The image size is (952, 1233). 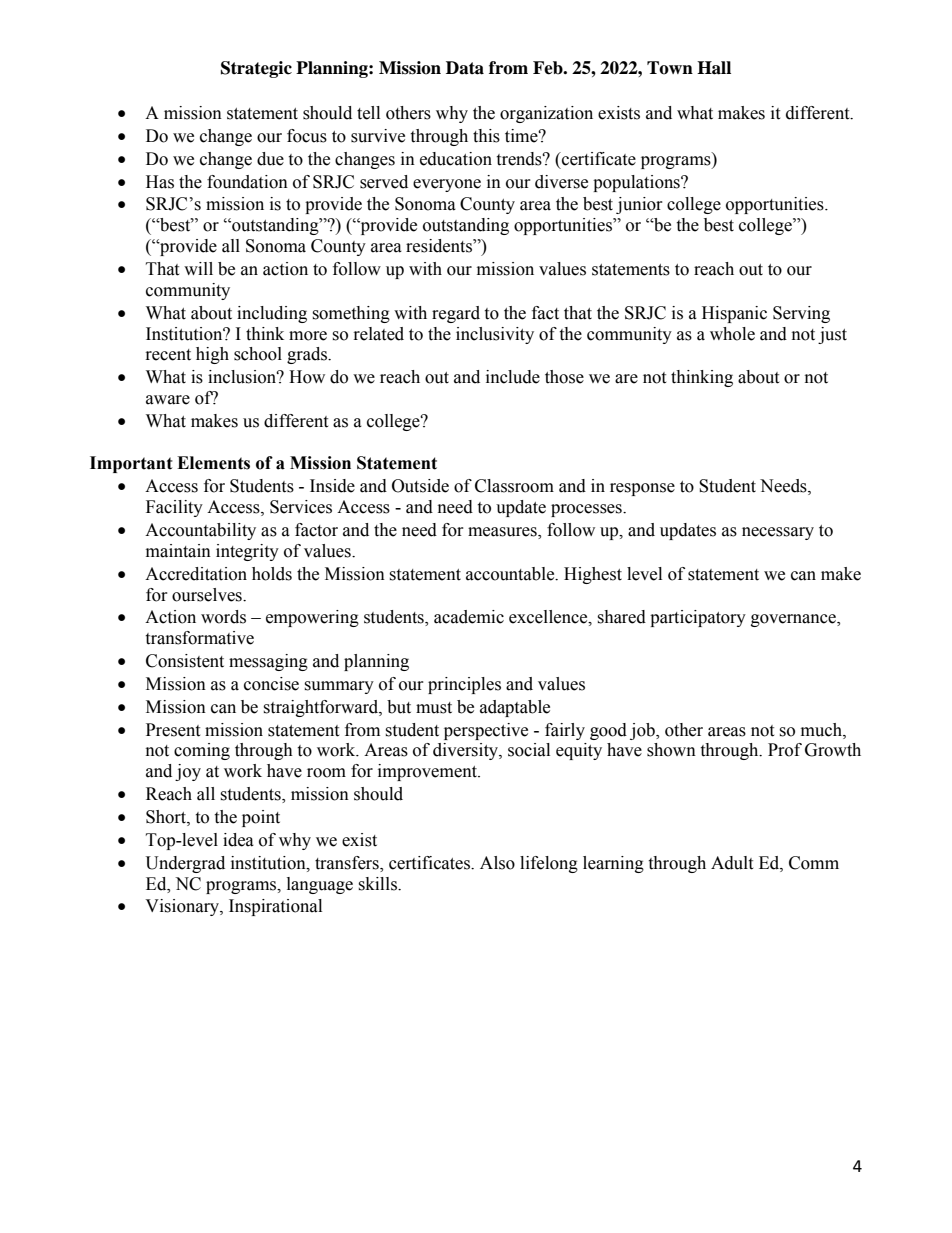 I want to click on governance, so click(x=794, y=620).
